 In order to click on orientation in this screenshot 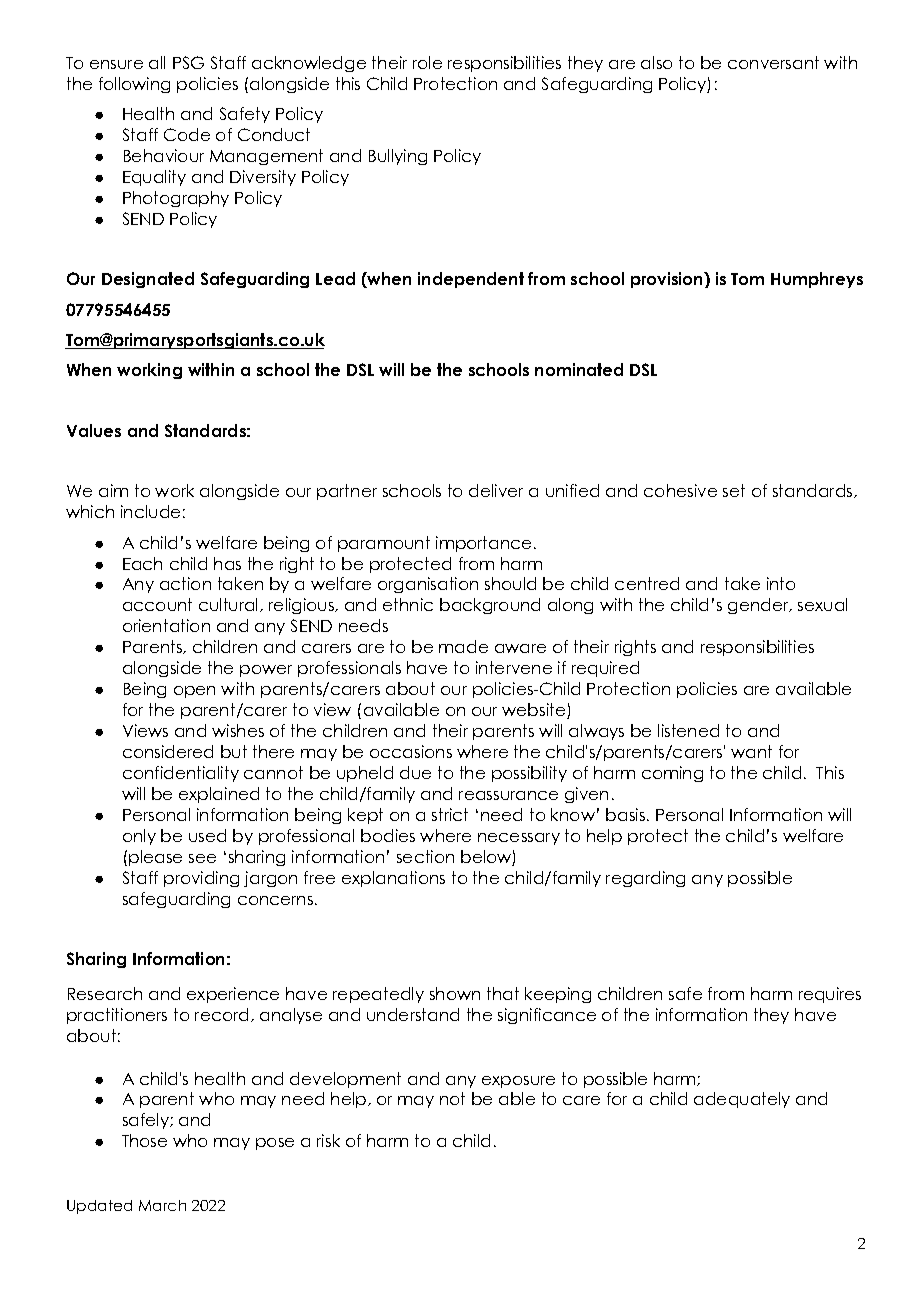, I will do `click(166, 625)`.
